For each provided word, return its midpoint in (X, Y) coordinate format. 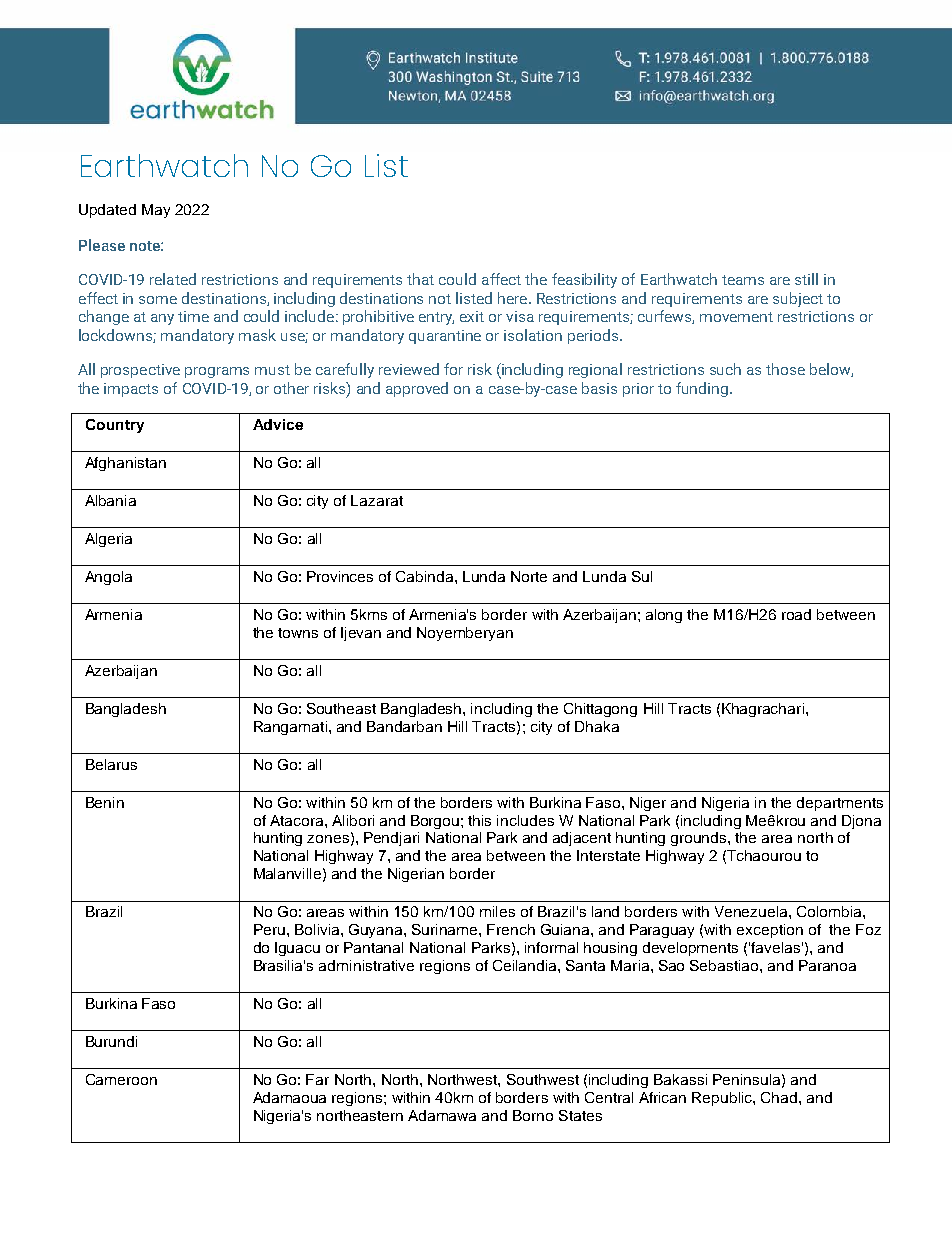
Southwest (543, 1079)
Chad (780, 1097)
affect (501, 279)
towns (298, 633)
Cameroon (121, 1079)
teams (743, 280)
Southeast (341, 708)
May (156, 211)
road (796, 614)
